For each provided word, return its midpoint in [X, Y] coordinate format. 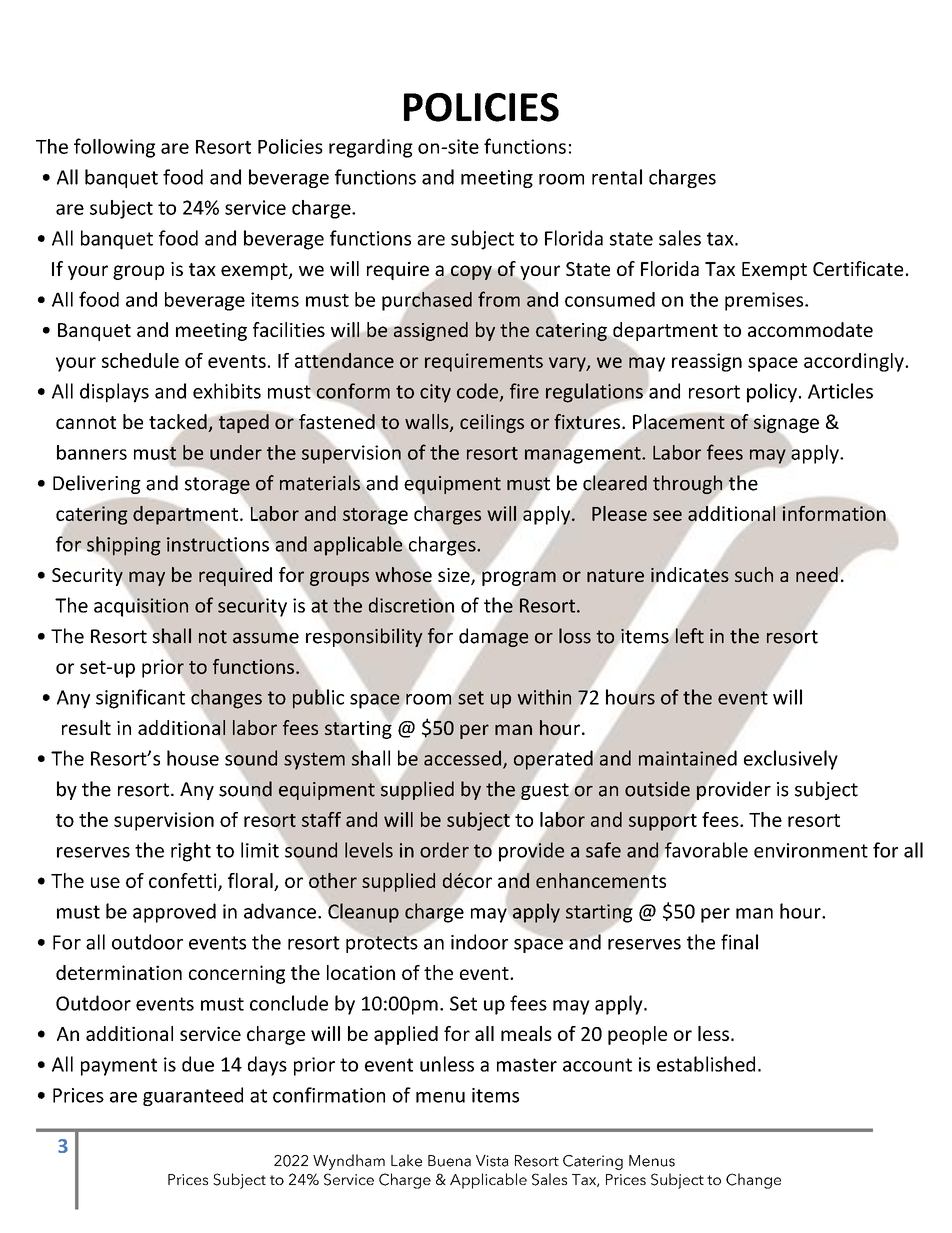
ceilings [492, 423]
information [834, 513]
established [706, 1064]
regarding [371, 148]
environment [811, 850]
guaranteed [193, 1096]
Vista [492, 1161]
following [114, 148]
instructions [218, 544]
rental [617, 177]
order [444, 850]
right [191, 852]
